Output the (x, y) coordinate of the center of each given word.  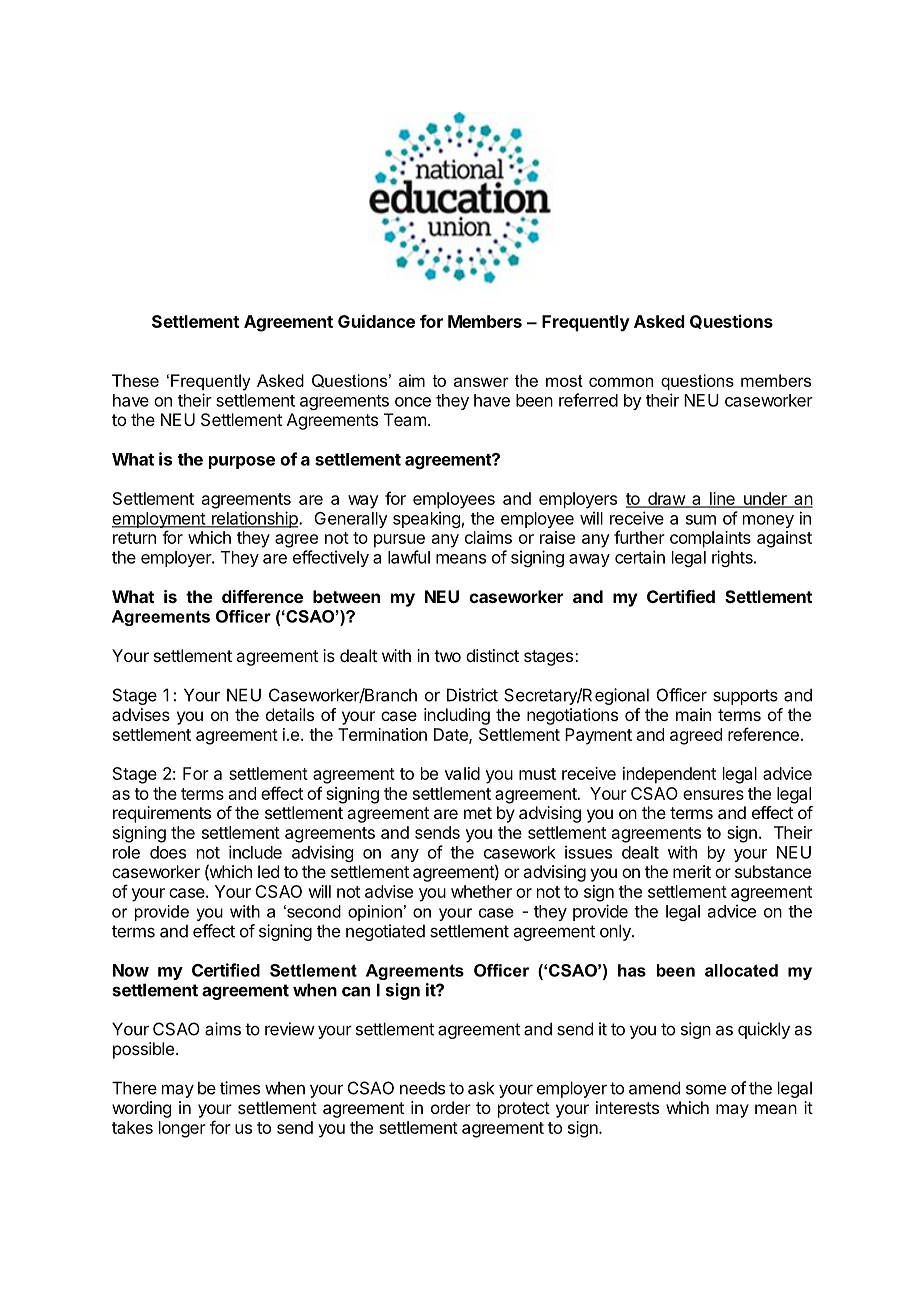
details (290, 714)
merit (692, 871)
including (457, 716)
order (451, 1107)
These (135, 380)
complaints (710, 539)
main (693, 714)
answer (481, 382)
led (268, 871)
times (240, 1088)
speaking (426, 519)
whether (481, 891)
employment (159, 521)
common (621, 382)
